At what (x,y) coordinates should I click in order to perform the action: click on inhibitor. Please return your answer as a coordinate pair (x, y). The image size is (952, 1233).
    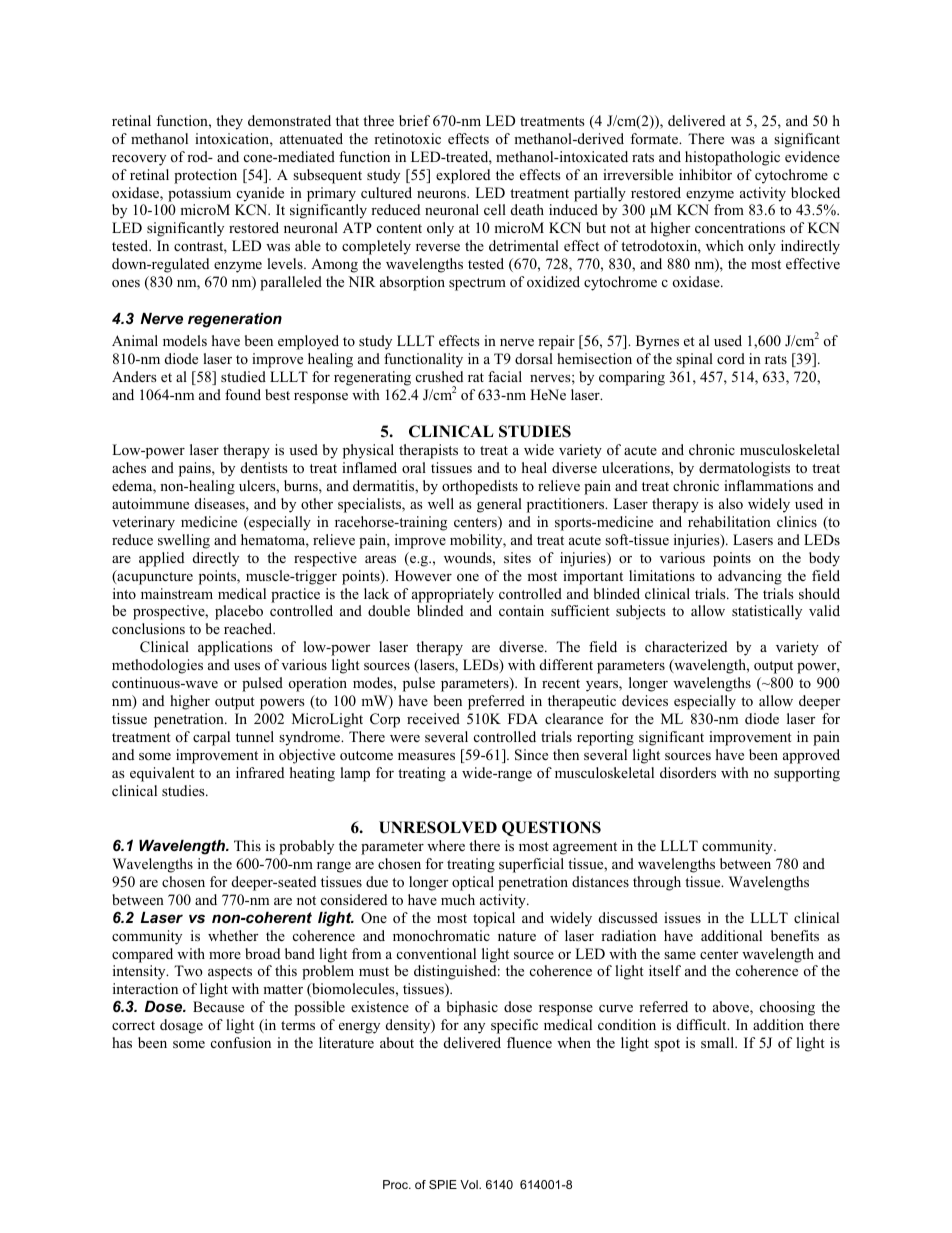
    Looking at the image, I should click on (705, 174).
